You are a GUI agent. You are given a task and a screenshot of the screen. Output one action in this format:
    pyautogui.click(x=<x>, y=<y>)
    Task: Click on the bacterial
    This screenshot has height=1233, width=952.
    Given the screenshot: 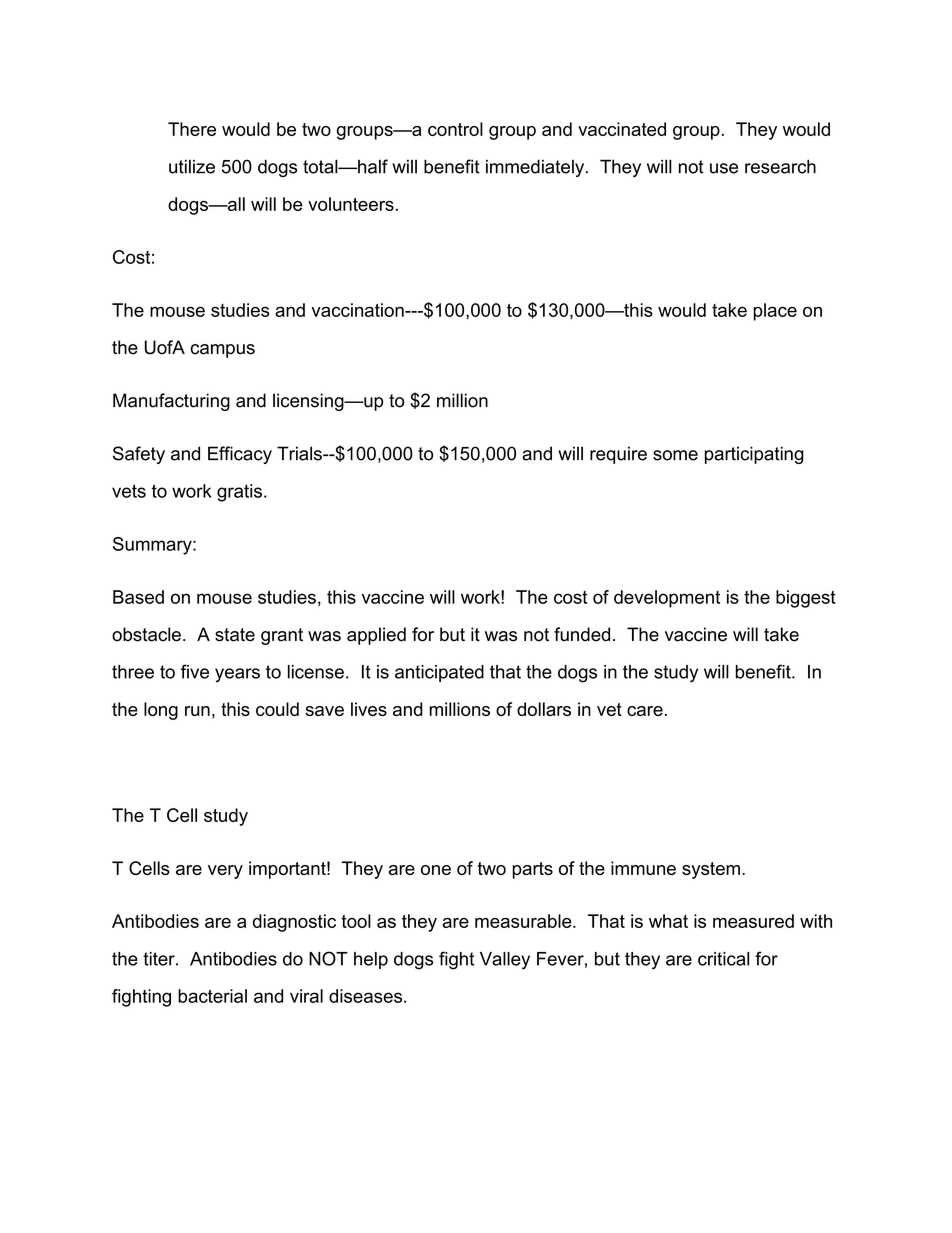 What is the action you would take?
    pyautogui.click(x=212, y=996)
